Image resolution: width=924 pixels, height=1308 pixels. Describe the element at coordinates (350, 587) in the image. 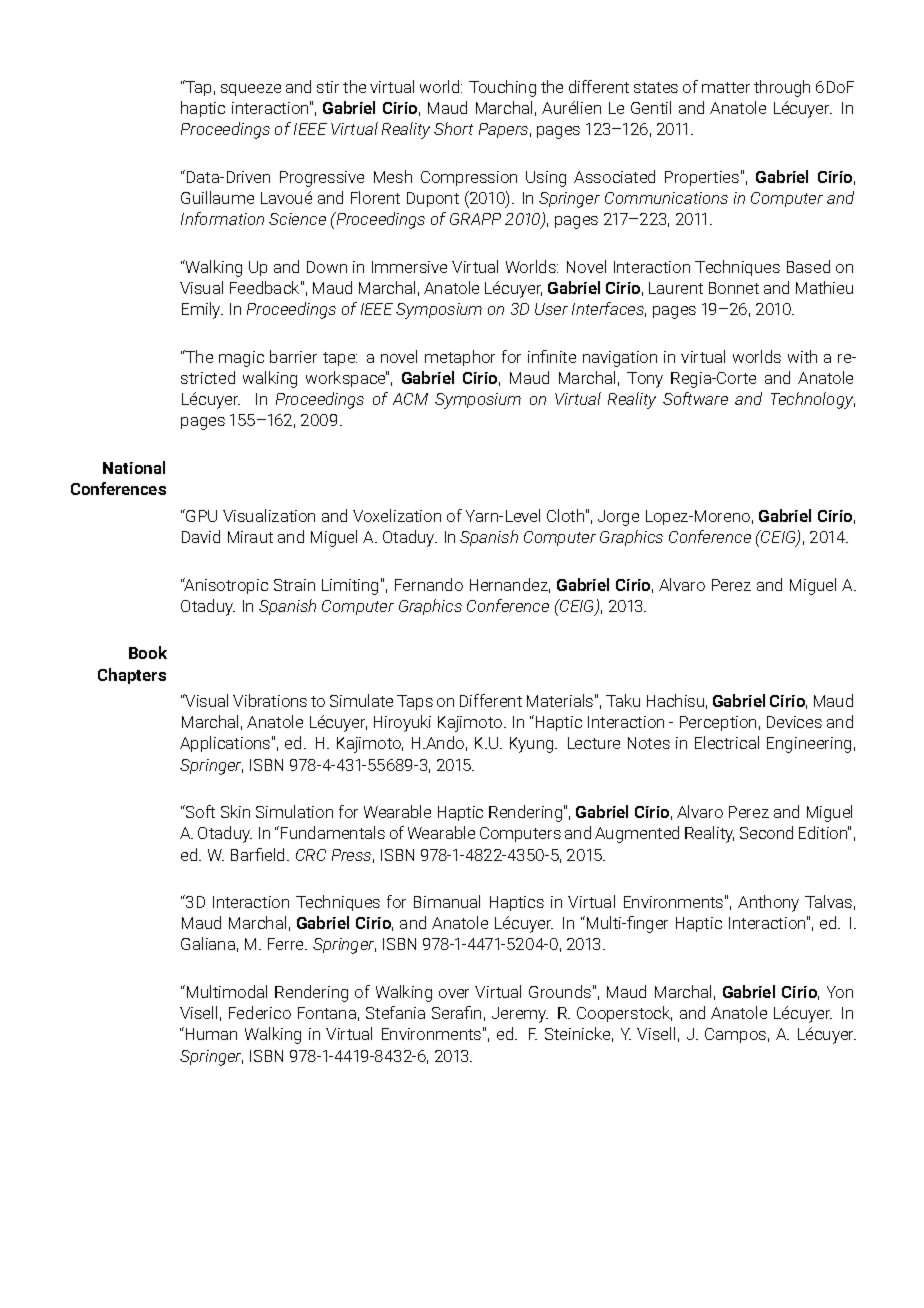

I see `Limiting` at that location.
